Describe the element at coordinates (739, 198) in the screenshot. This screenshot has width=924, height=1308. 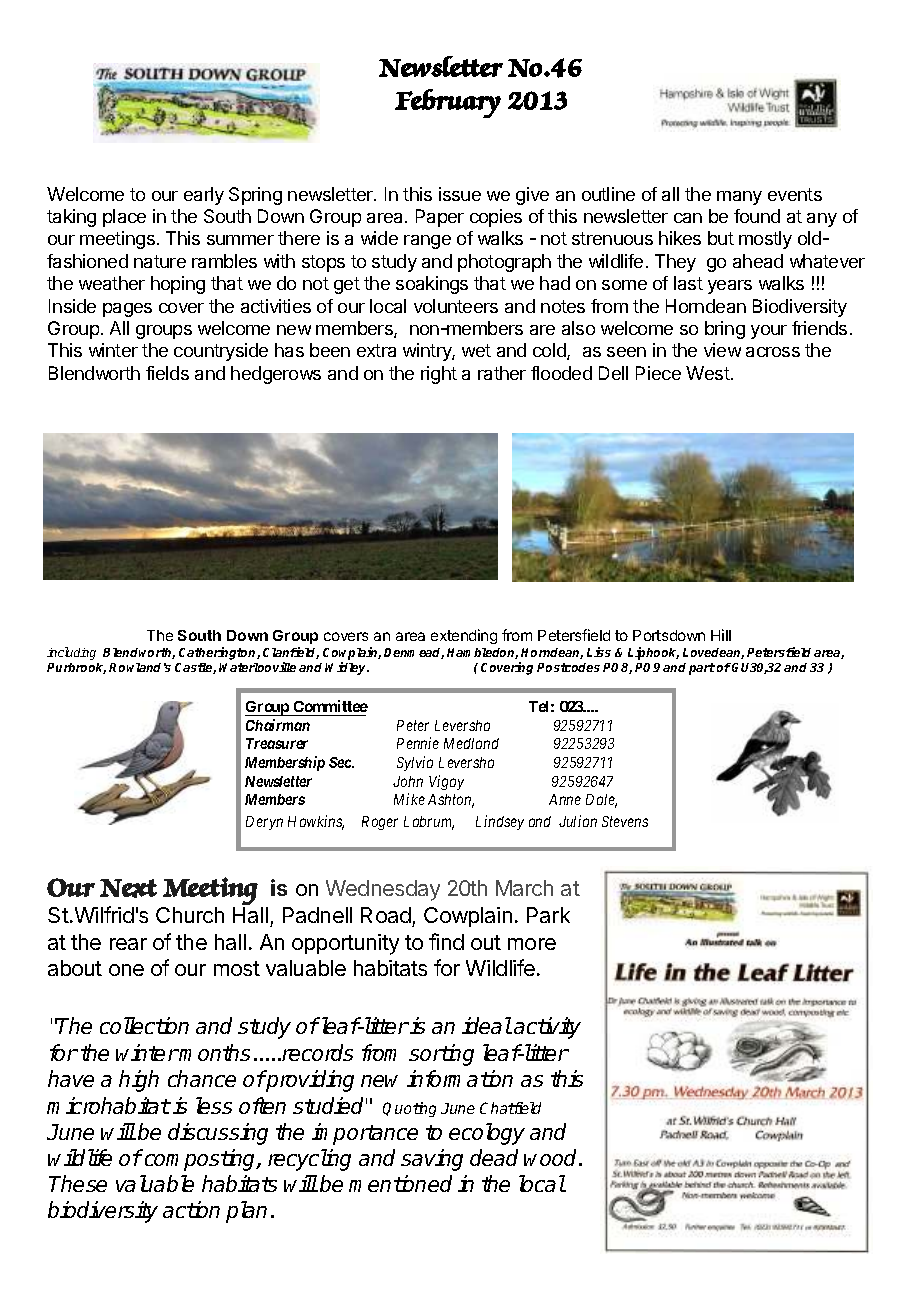
I see `many` at that location.
